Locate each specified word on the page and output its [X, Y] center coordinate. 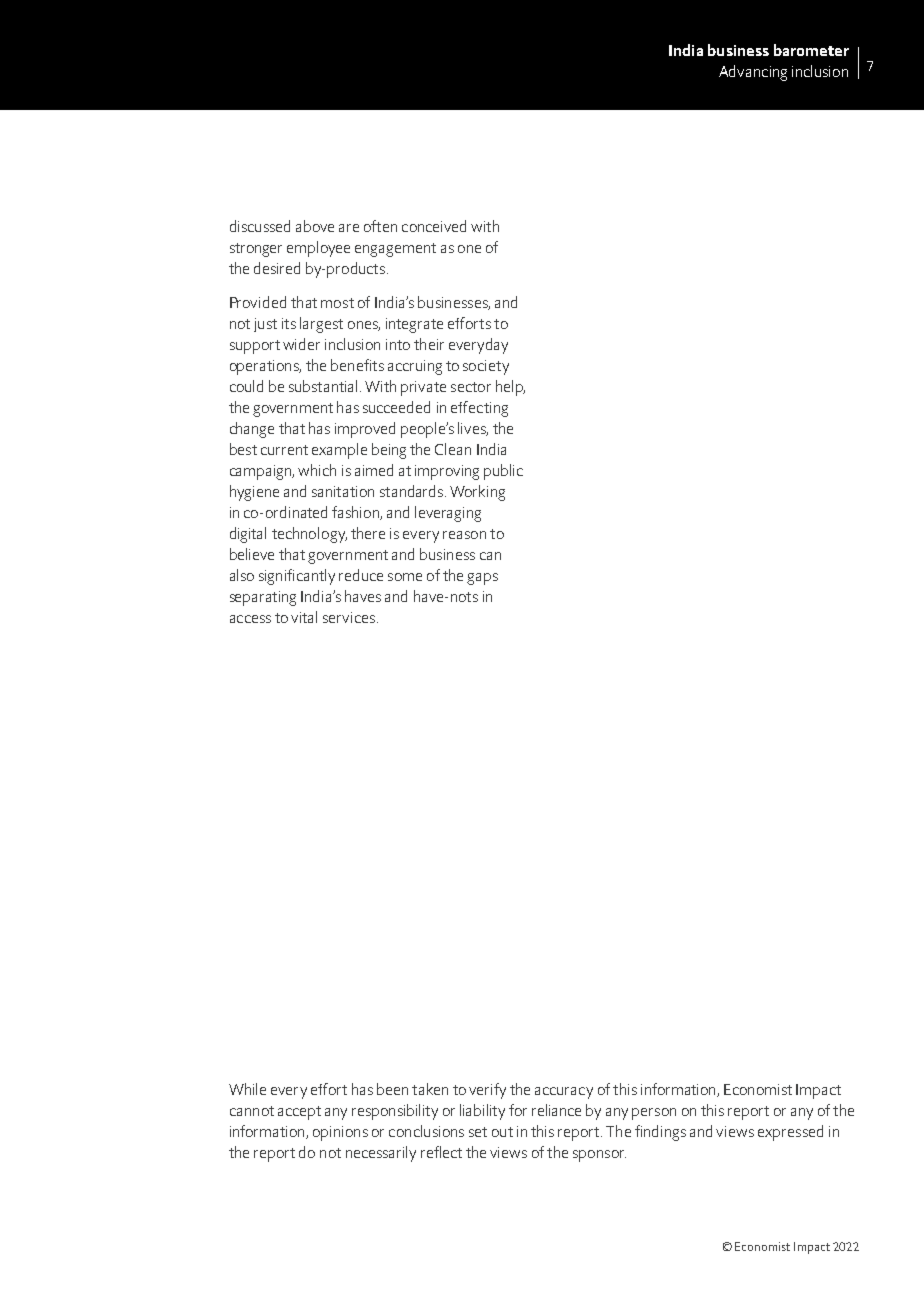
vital [304, 617]
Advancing [753, 73]
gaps [482, 579]
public [503, 472]
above [315, 226]
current [284, 450]
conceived [434, 226]
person [654, 1114]
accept [299, 1113]
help [510, 388]
